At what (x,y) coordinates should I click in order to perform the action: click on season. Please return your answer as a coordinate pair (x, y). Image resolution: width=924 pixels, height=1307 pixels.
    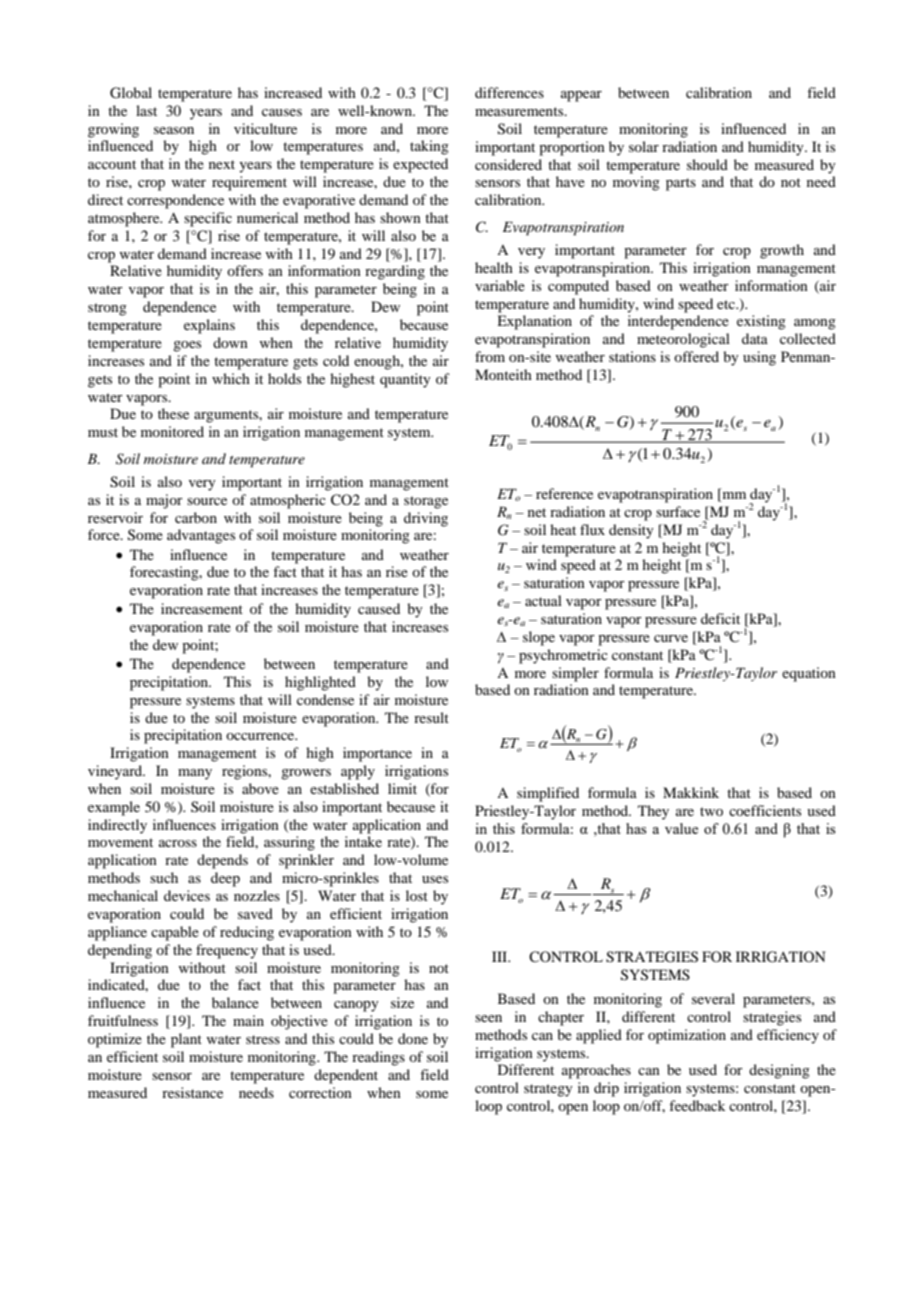
    Looking at the image, I should click on (174, 130).
